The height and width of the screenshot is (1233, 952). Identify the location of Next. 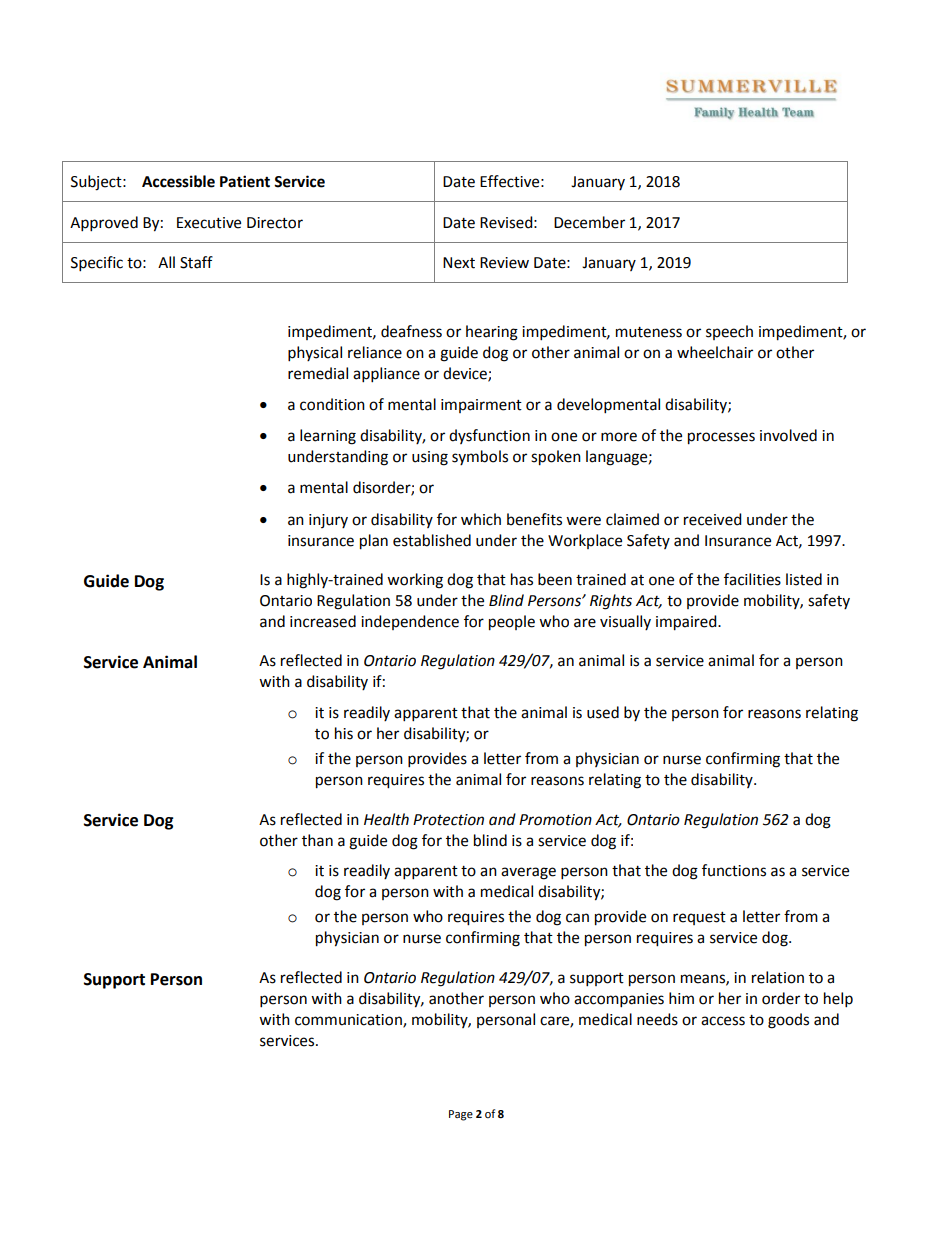
(459, 263).
